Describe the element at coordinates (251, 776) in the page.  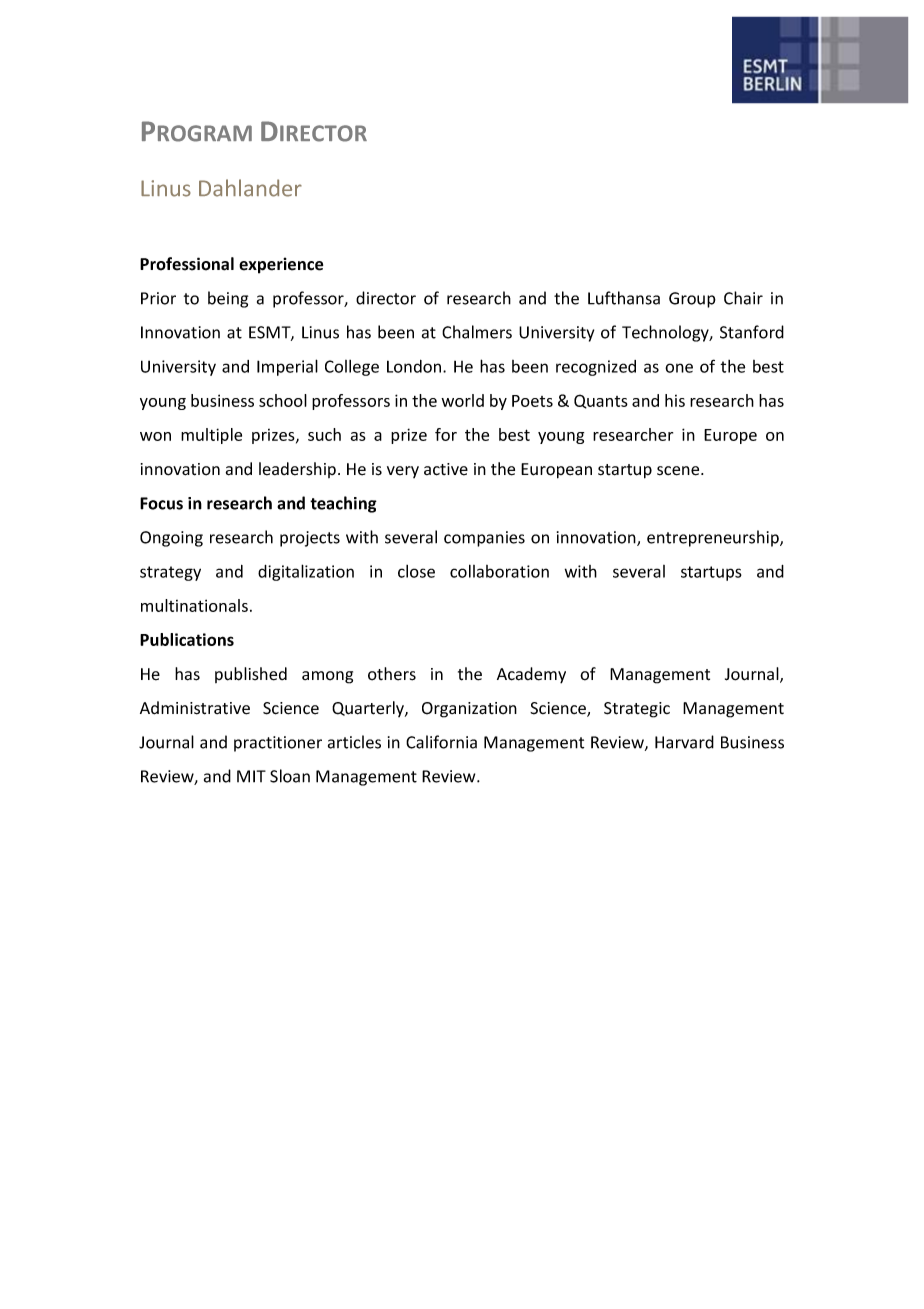
I see `MIT` at that location.
